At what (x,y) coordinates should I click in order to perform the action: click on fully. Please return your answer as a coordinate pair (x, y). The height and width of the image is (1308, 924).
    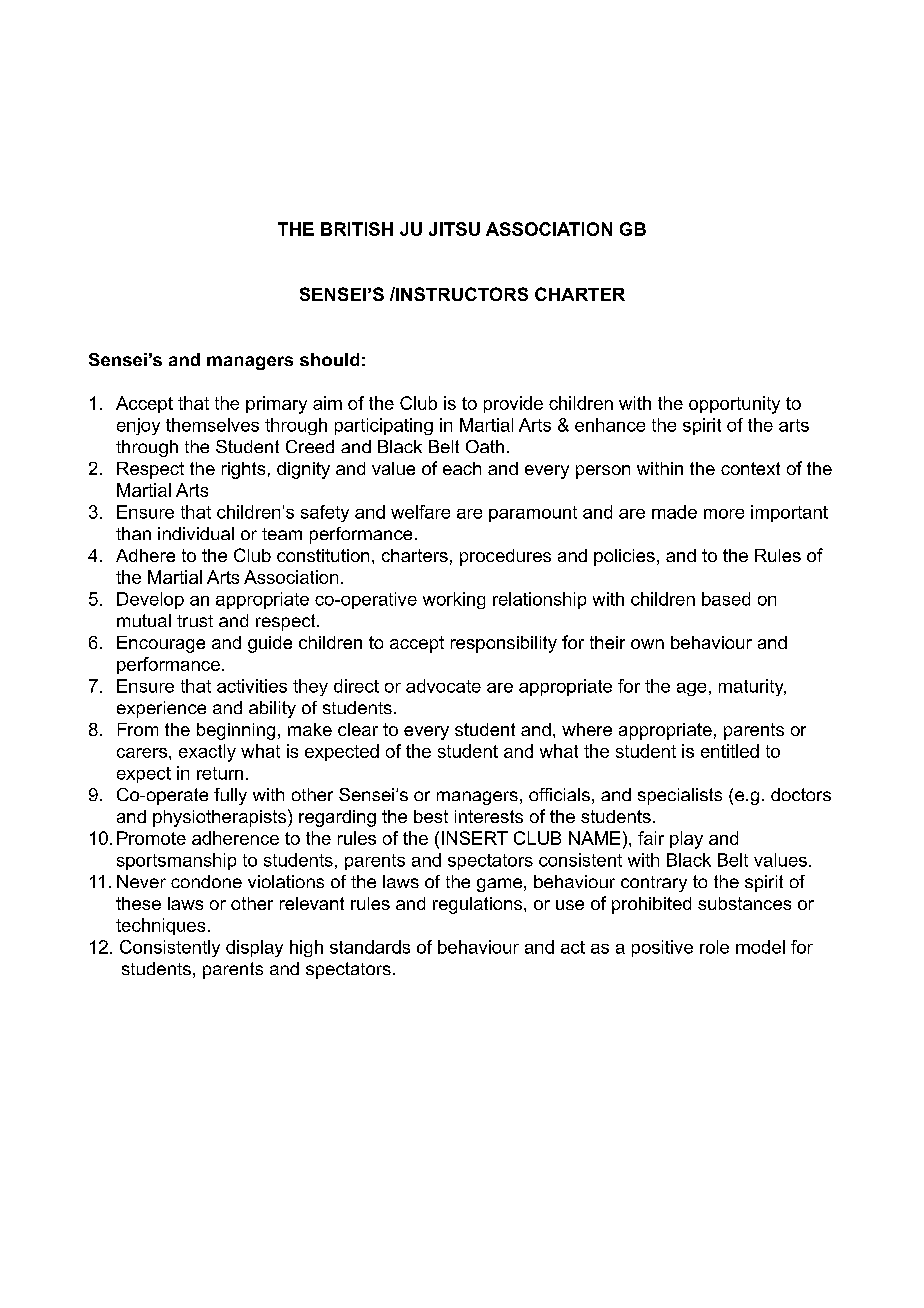
    Looking at the image, I should click on (230, 796).
